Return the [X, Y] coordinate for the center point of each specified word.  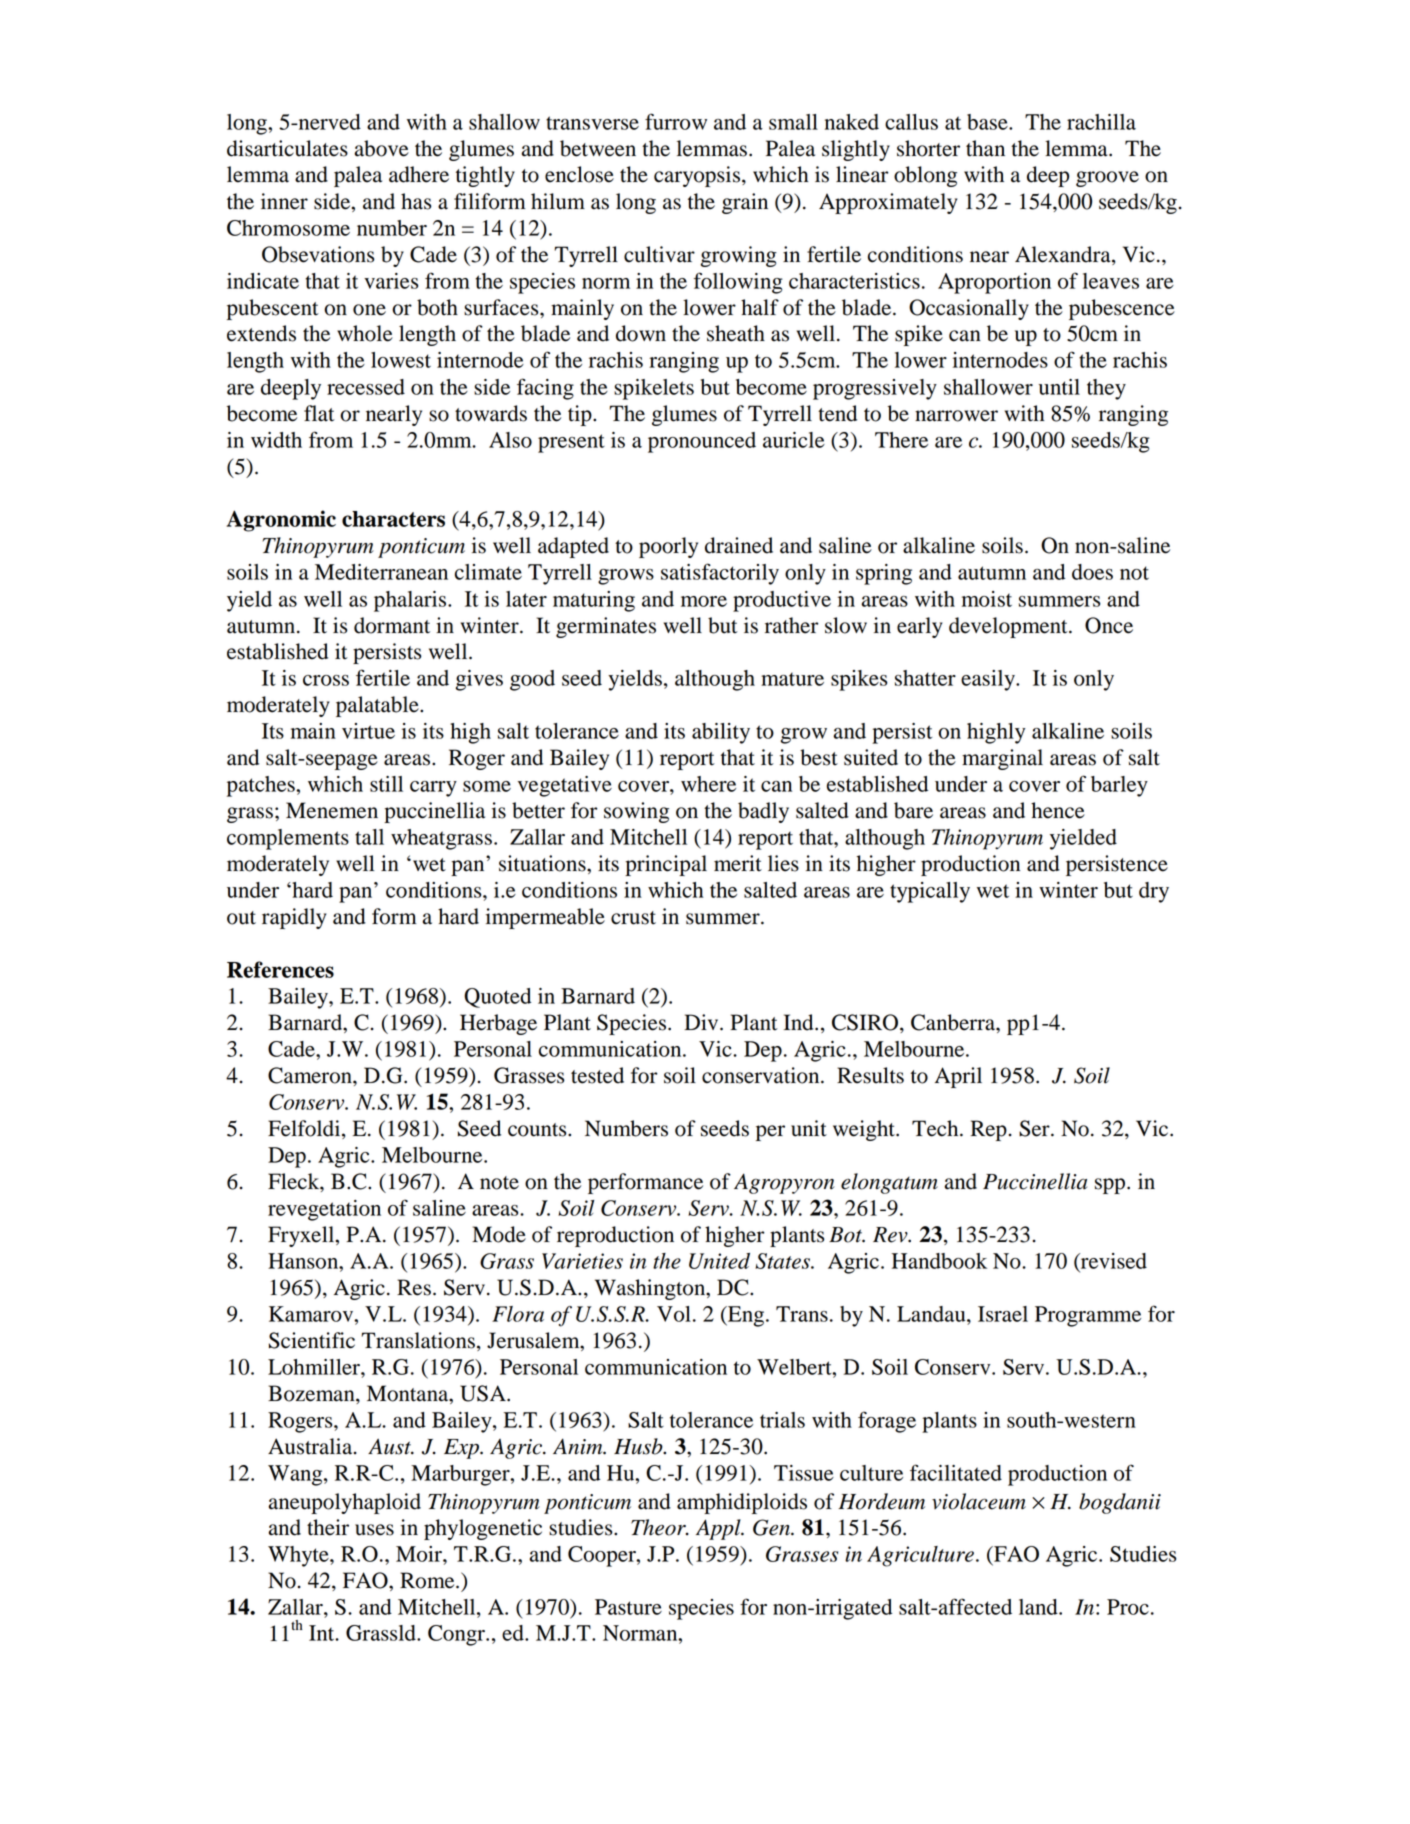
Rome [428, 1580]
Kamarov [312, 1314]
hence [1058, 810]
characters [393, 519]
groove [1107, 179]
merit [738, 863]
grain [745, 203]
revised [1112, 1262]
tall [369, 837]
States [783, 1261]
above [382, 148]
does [1092, 572]
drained [739, 545]
